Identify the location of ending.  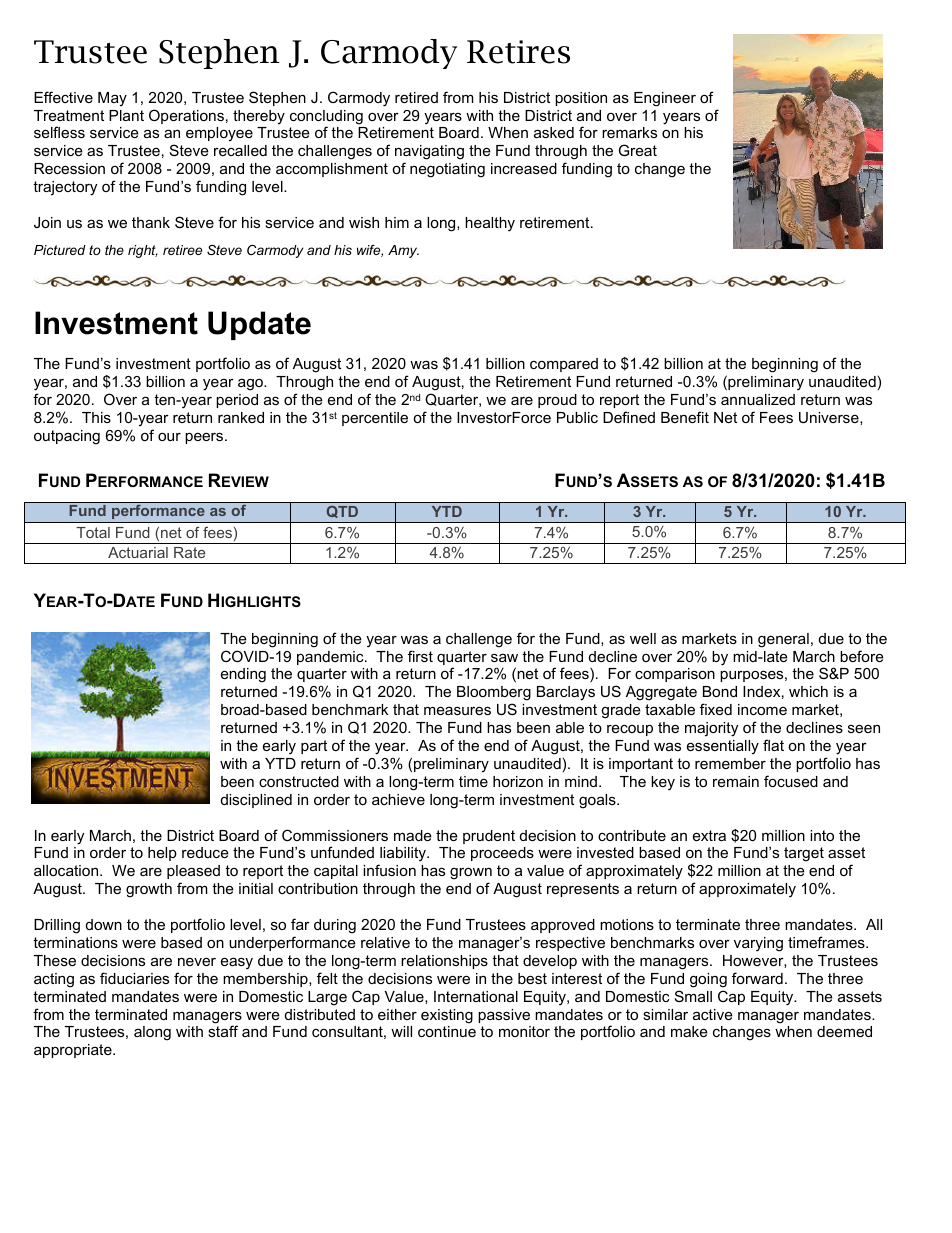
(243, 675).
